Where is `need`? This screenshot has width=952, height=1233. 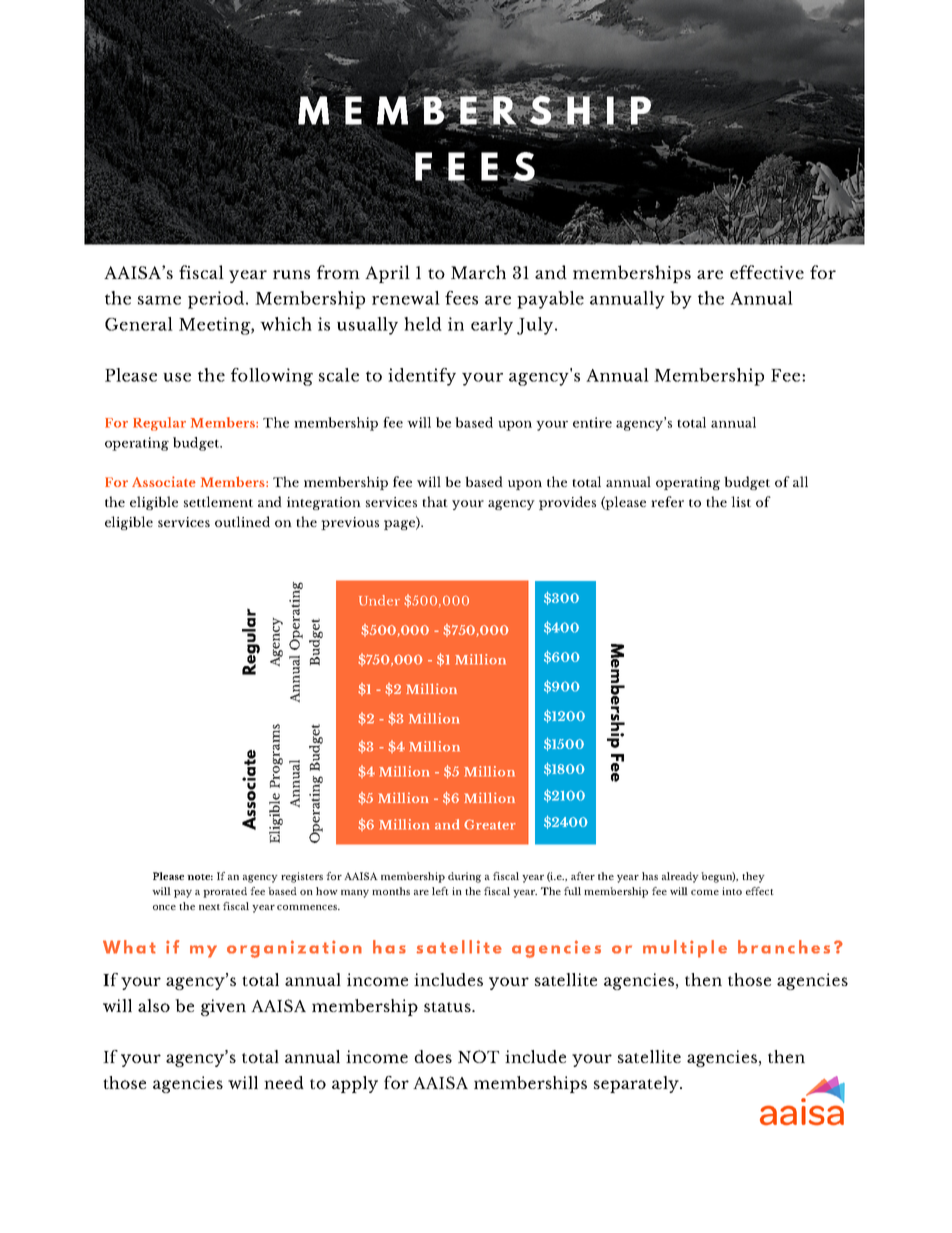 need is located at coordinates (284, 1082).
